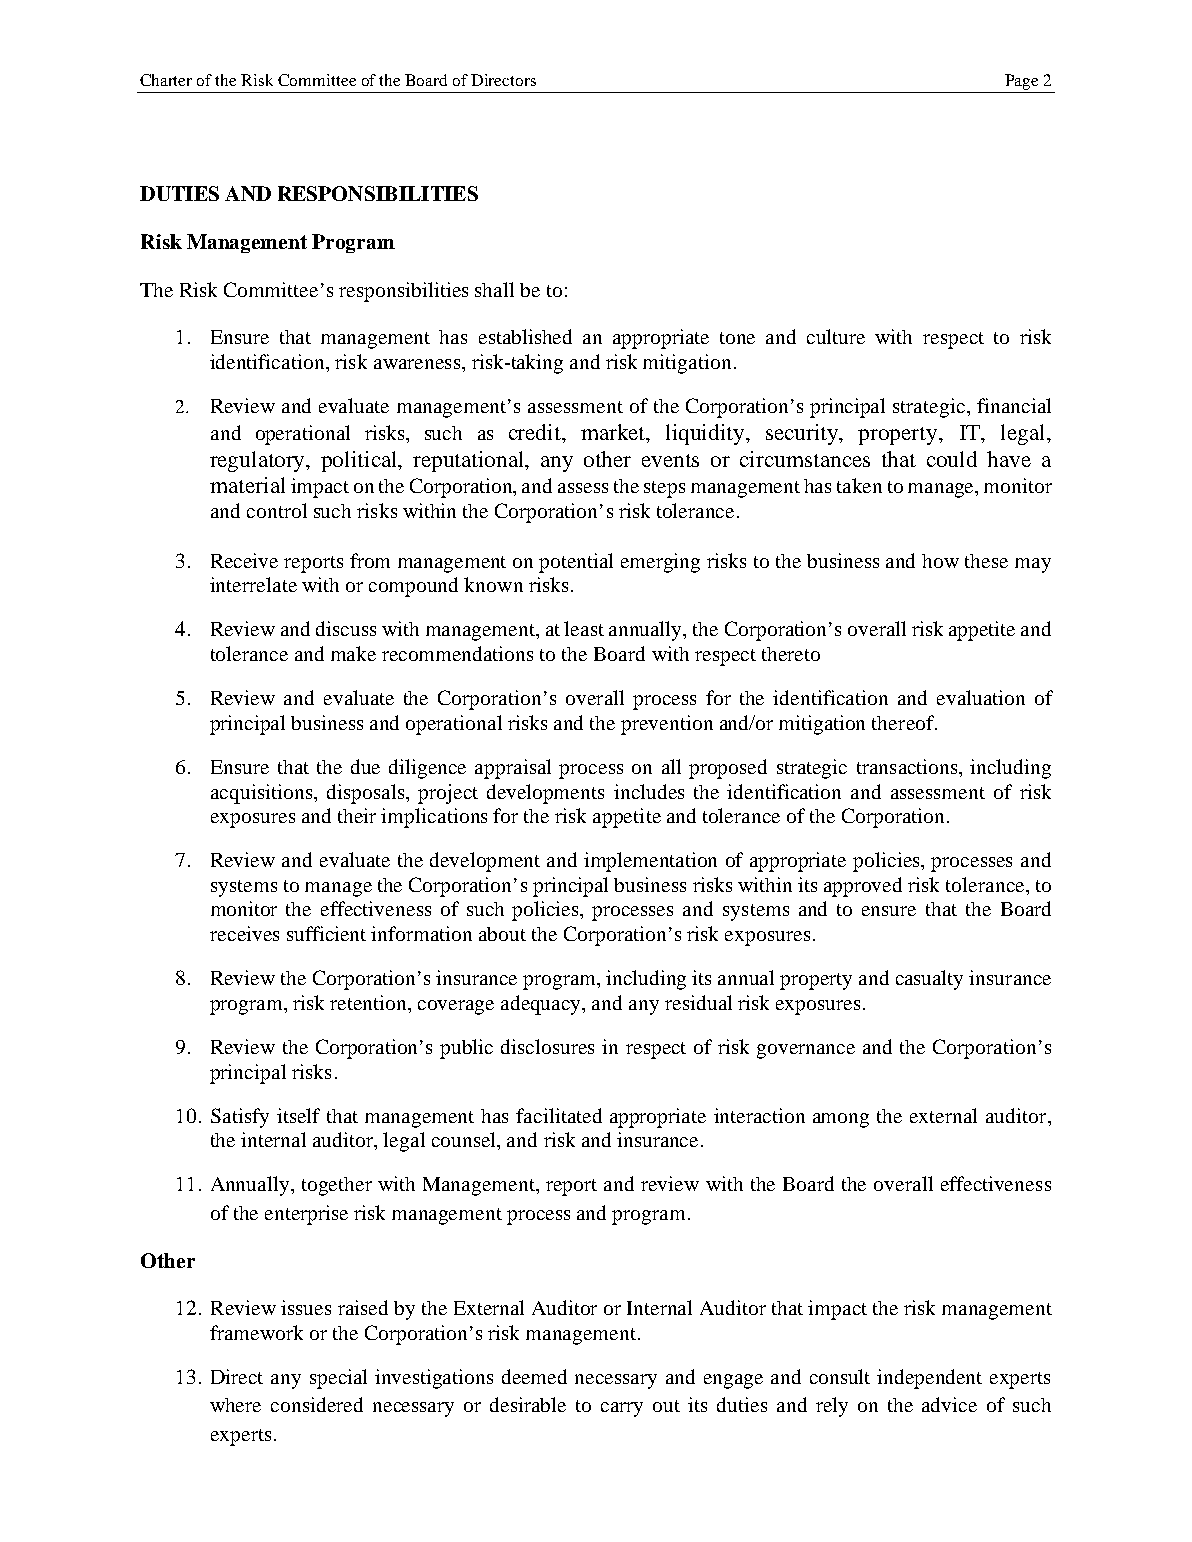 This page has height=1542, width=1192. Describe the element at coordinates (166, 80) in the page. I see `Charter` at that location.
